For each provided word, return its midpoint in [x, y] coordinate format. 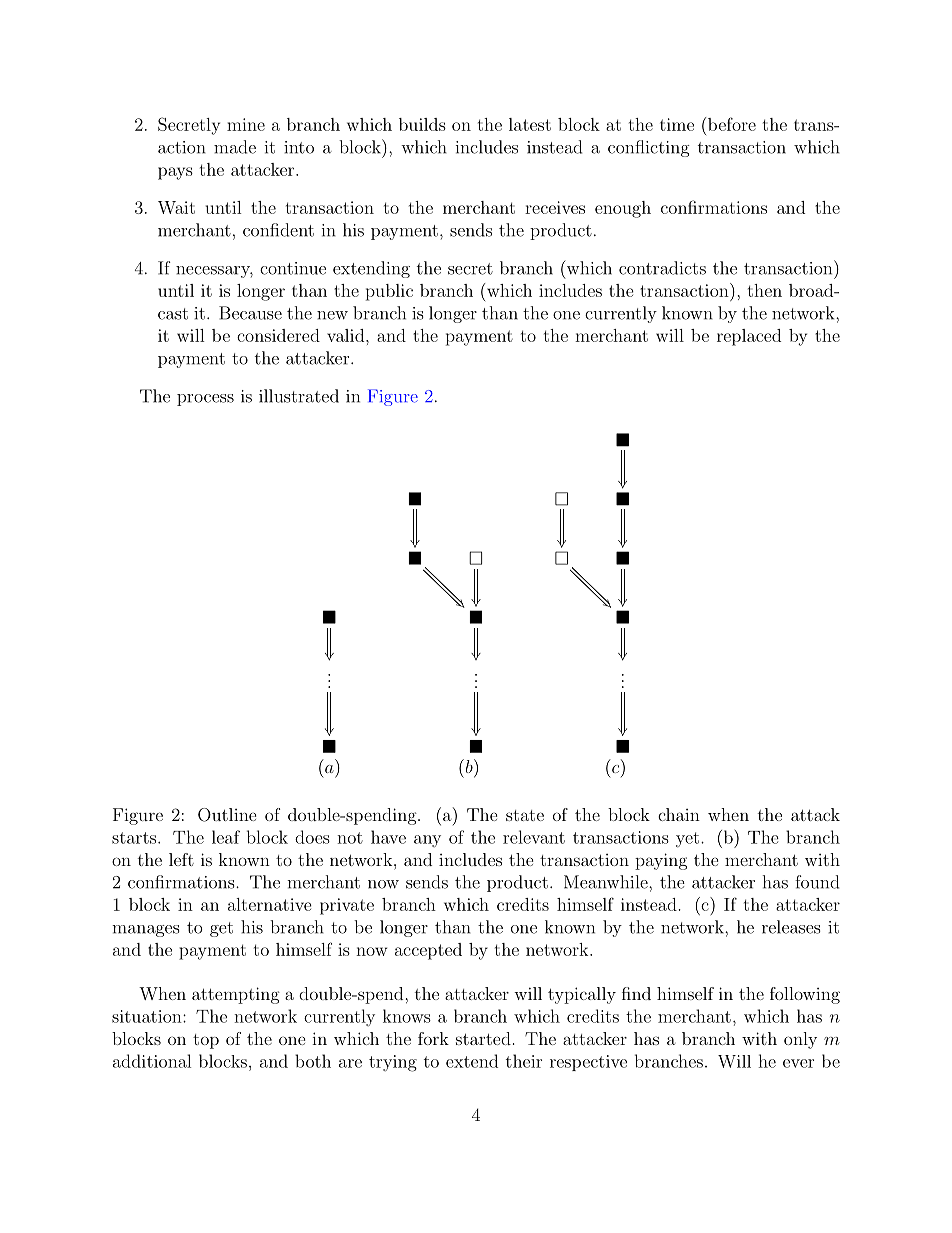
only [800, 1040]
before [730, 124]
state [525, 815]
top [206, 1041]
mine [246, 124]
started [483, 1038]
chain [679, 814]
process [205, 400]
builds [422, 124]
